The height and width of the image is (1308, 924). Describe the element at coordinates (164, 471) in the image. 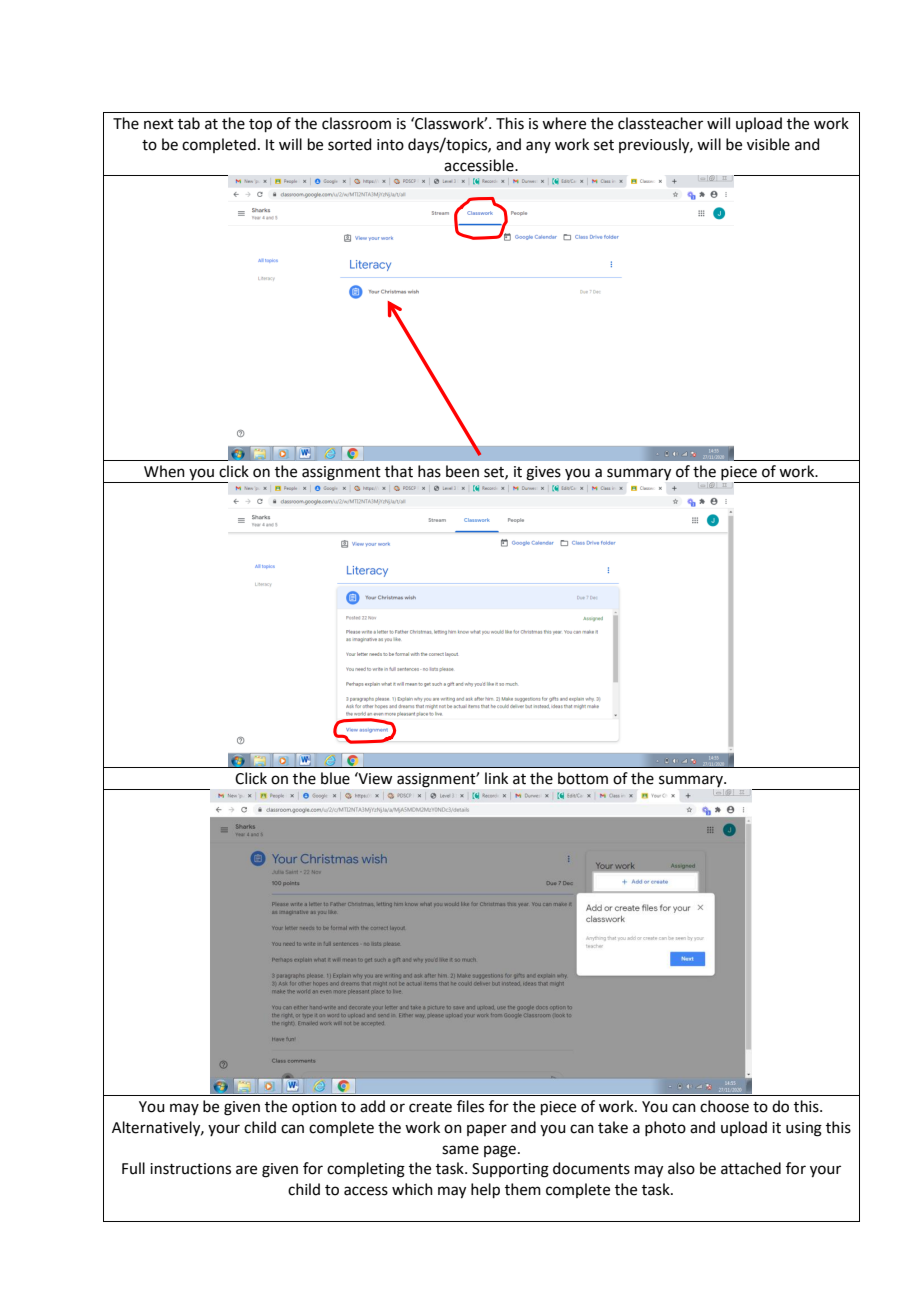

I see `When` at that location.
